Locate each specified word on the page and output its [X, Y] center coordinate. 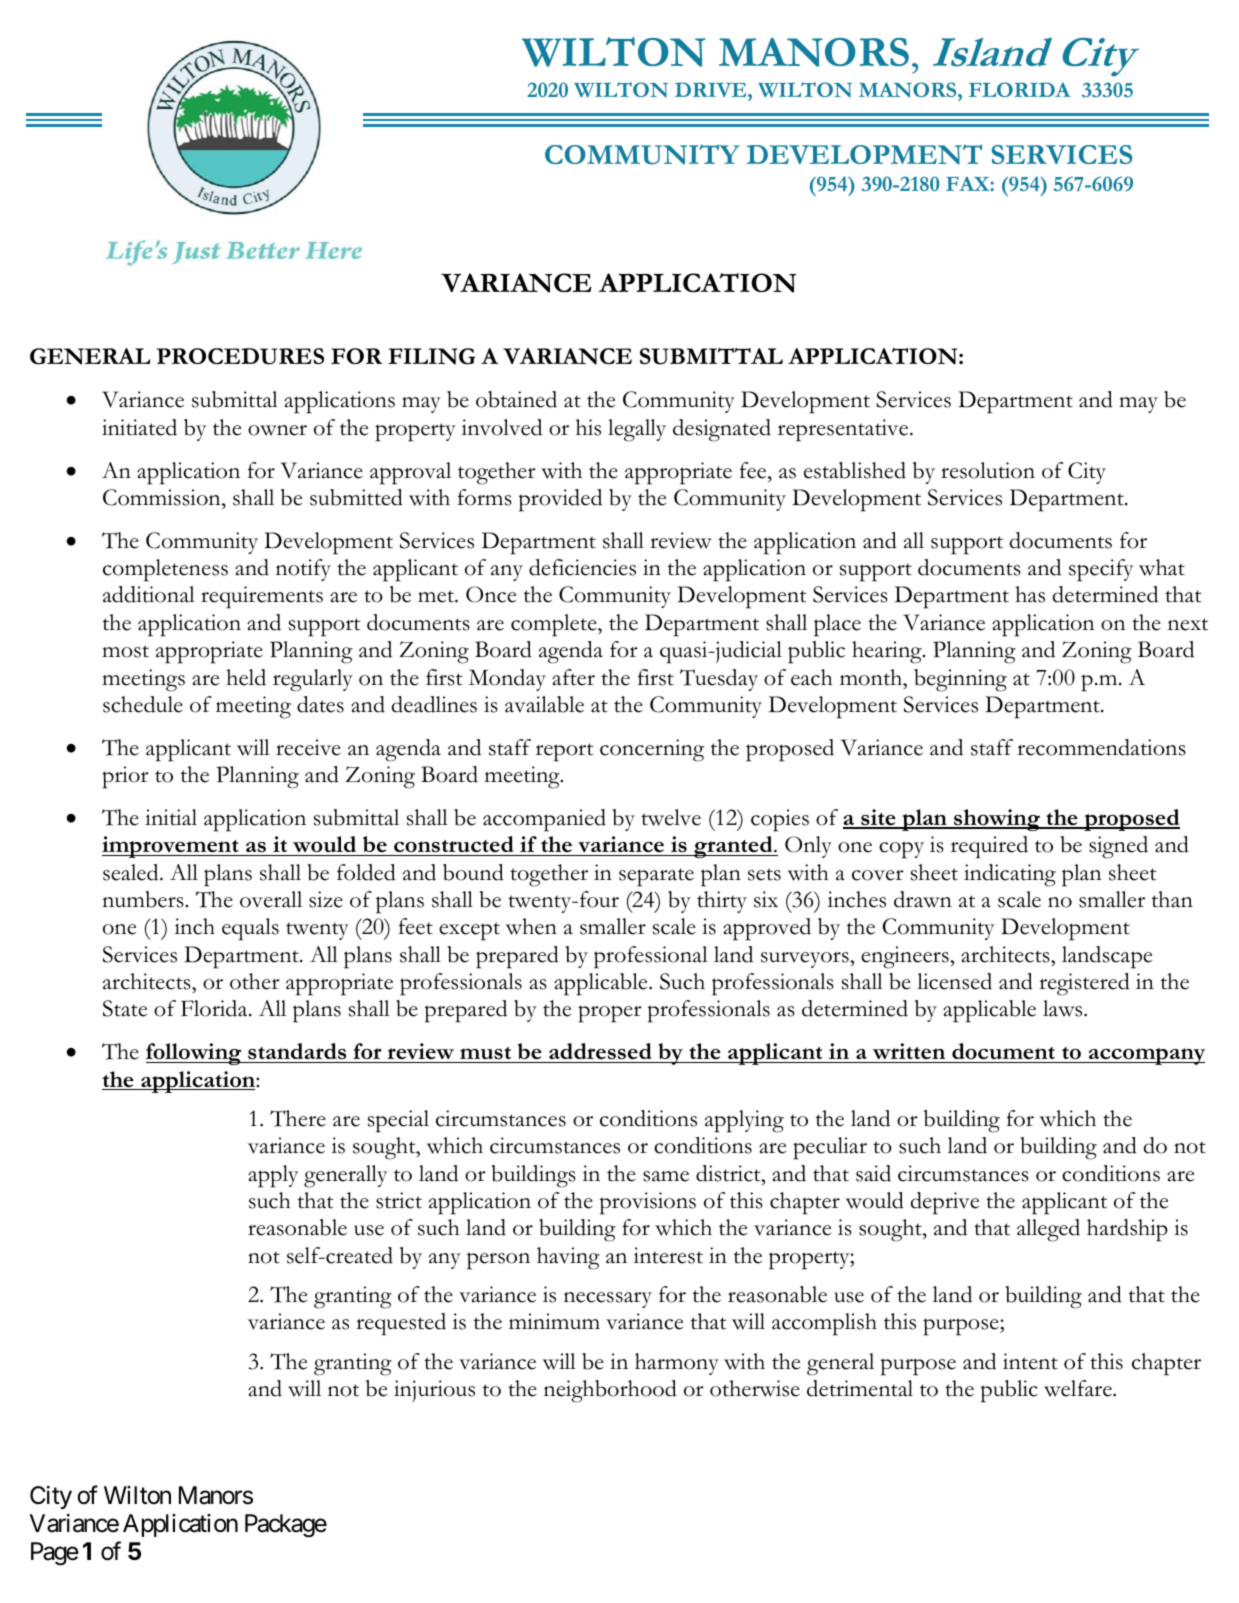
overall [271, 899]
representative [844, 430]
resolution [988, 470]
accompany [1146, 1056]
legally [637, 430]
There [298, 1118]
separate [656, 877]
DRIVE [712, 89]
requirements [262, 597]
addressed [600, 1053]
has [1030, 594]
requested [401, 1324]
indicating [1010, 875]
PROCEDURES [240, 356]
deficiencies [582, 567]
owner [277, 430]
